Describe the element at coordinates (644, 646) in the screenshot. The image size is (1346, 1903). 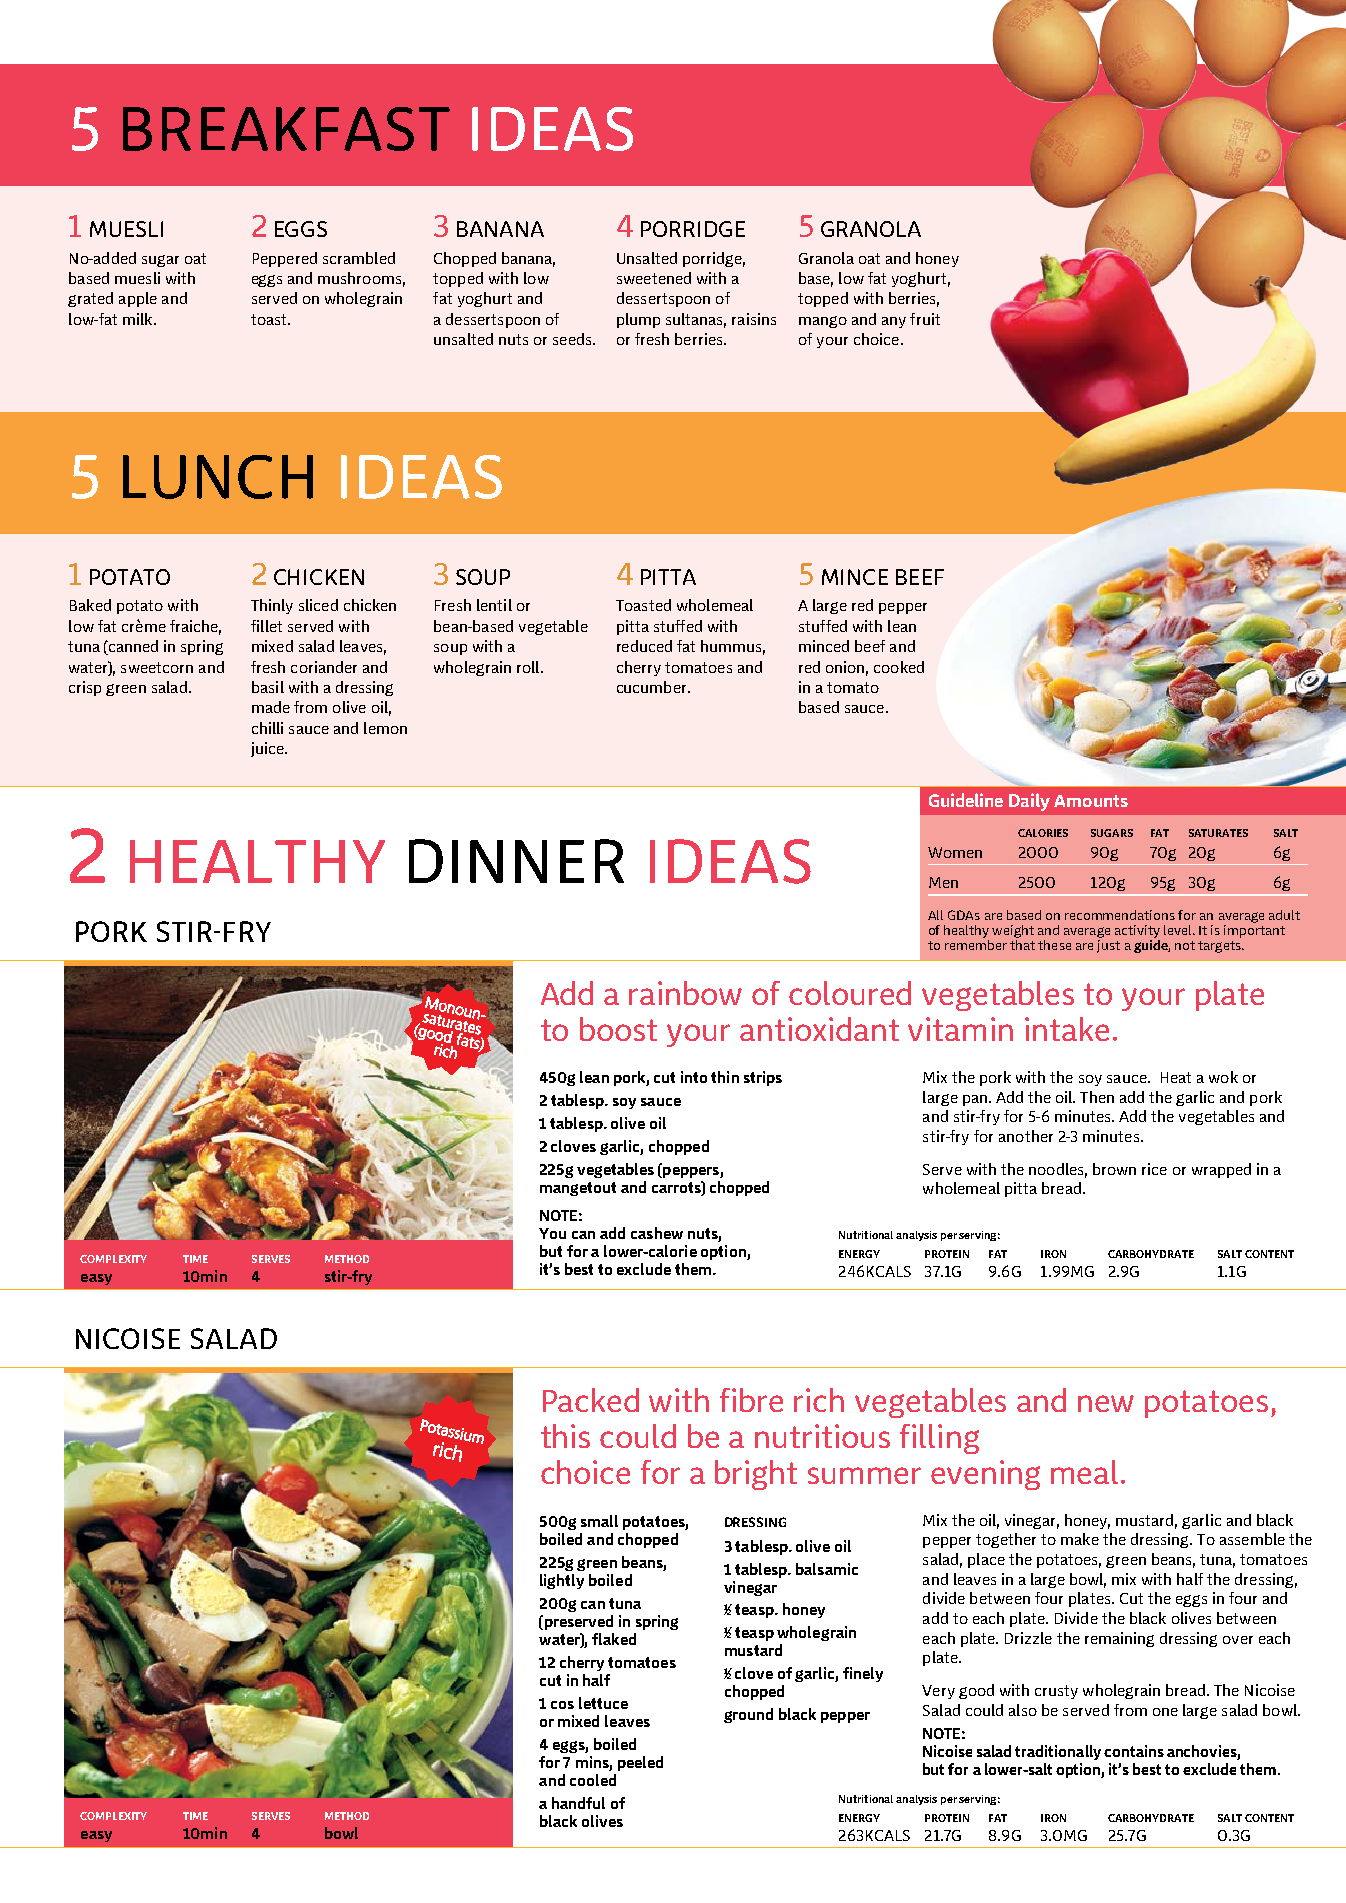
I see `reduced` at that location.
